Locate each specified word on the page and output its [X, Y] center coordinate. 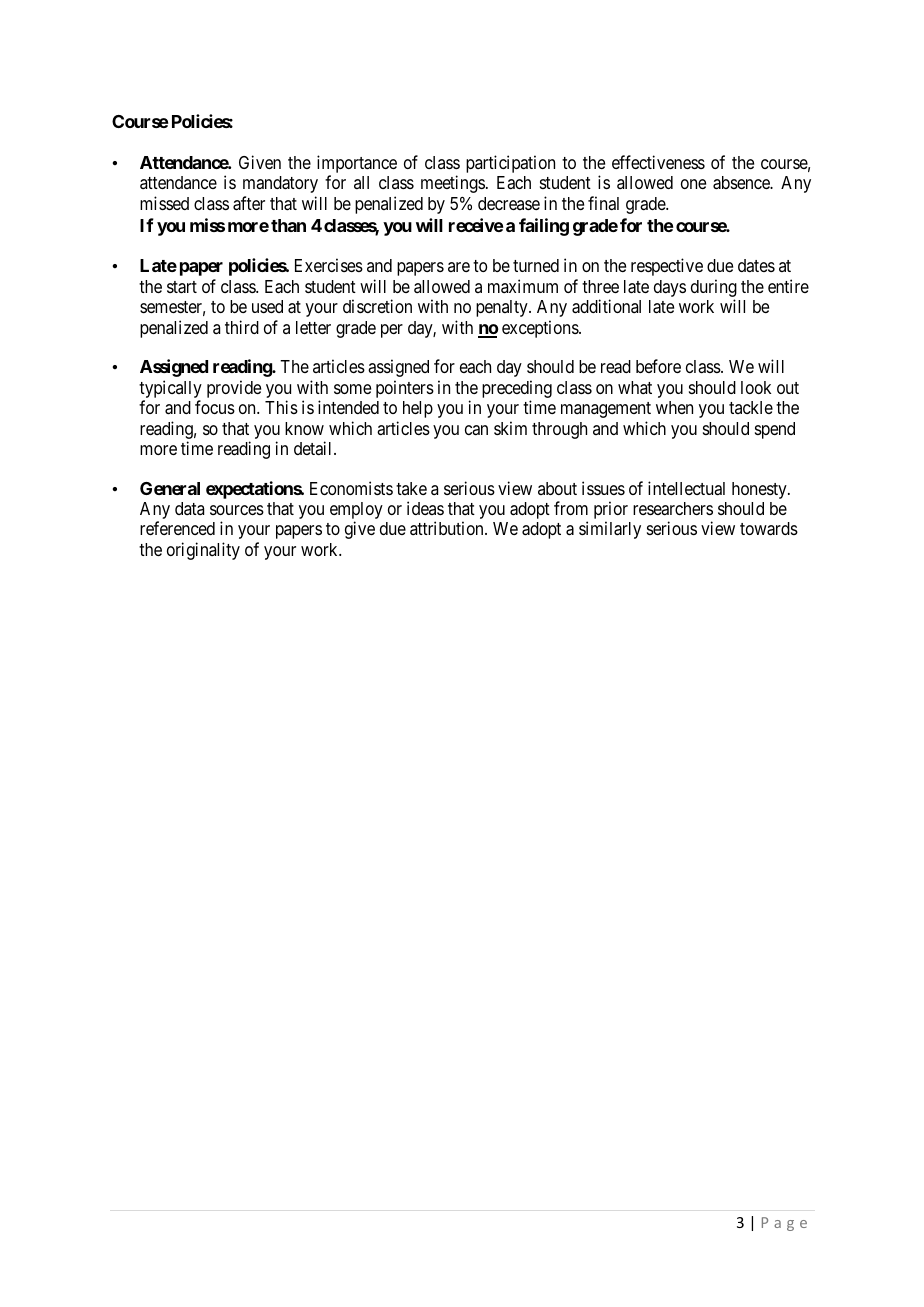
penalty [503, 308]
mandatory [280, 184]
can [476, 430]
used [267, 306]
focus [215, 407]
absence [742, 183]
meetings [453, 184]
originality [203, 551]
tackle [751, 407]
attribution [448, 528]
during [714, 289]
